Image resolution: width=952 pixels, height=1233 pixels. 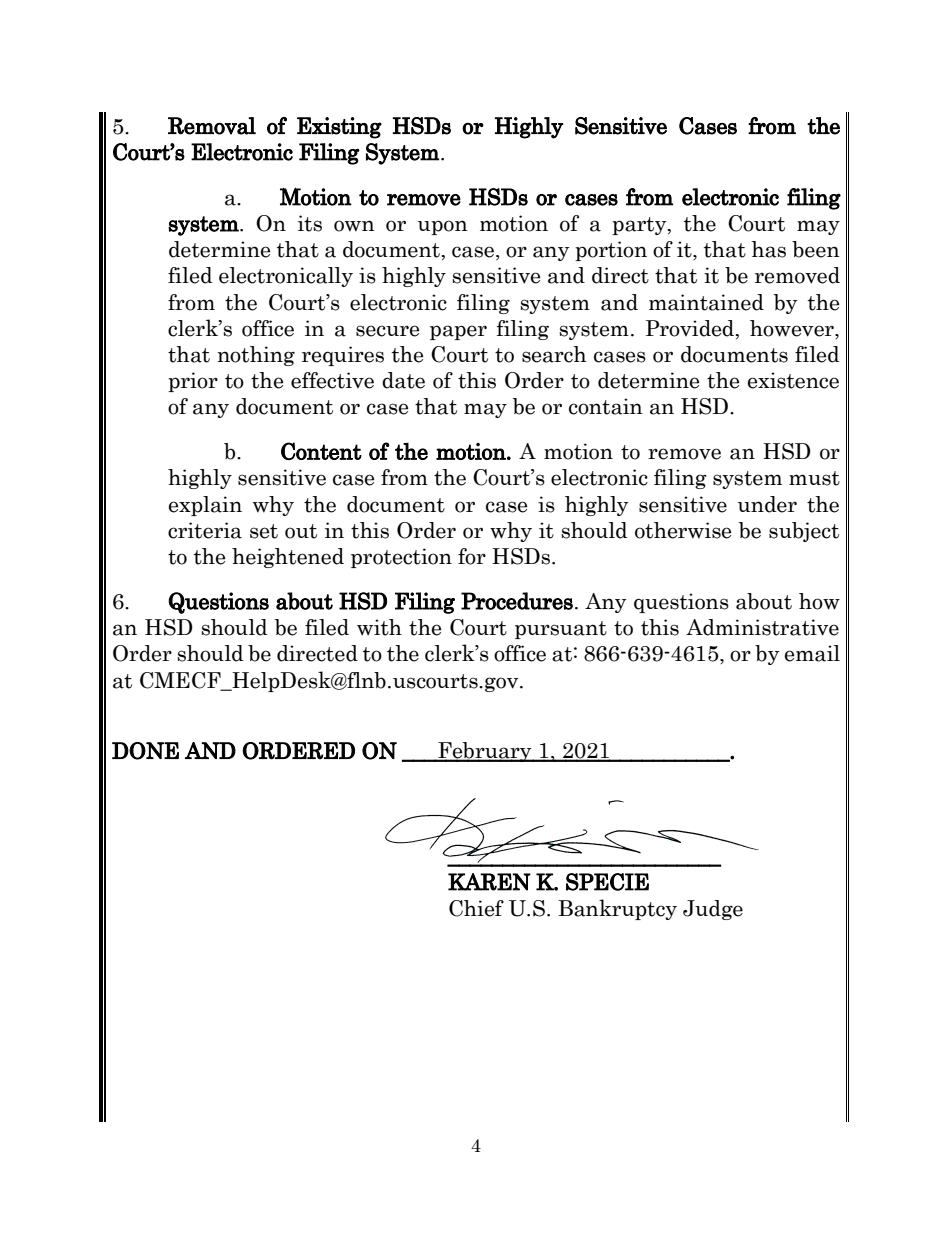 What do you see at coordinates (205, 506) in the document?
I see `explain` at bounding box center [205, 506].
